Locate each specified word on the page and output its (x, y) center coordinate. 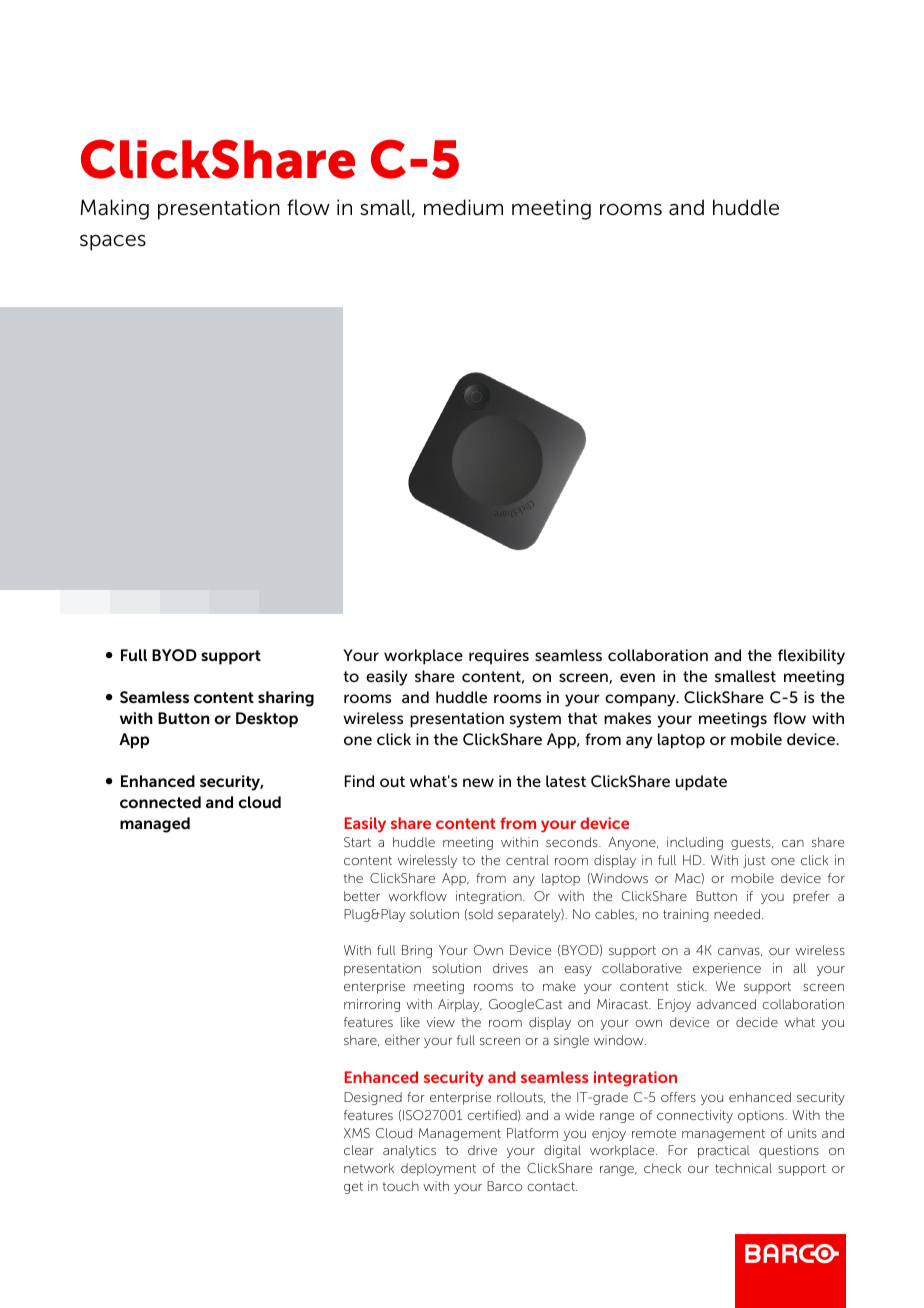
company (641, 700)
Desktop (267, 720)
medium (463, 207)
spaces (113, 243)
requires (499, 657)
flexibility (811, 657)
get (353, 1188)
